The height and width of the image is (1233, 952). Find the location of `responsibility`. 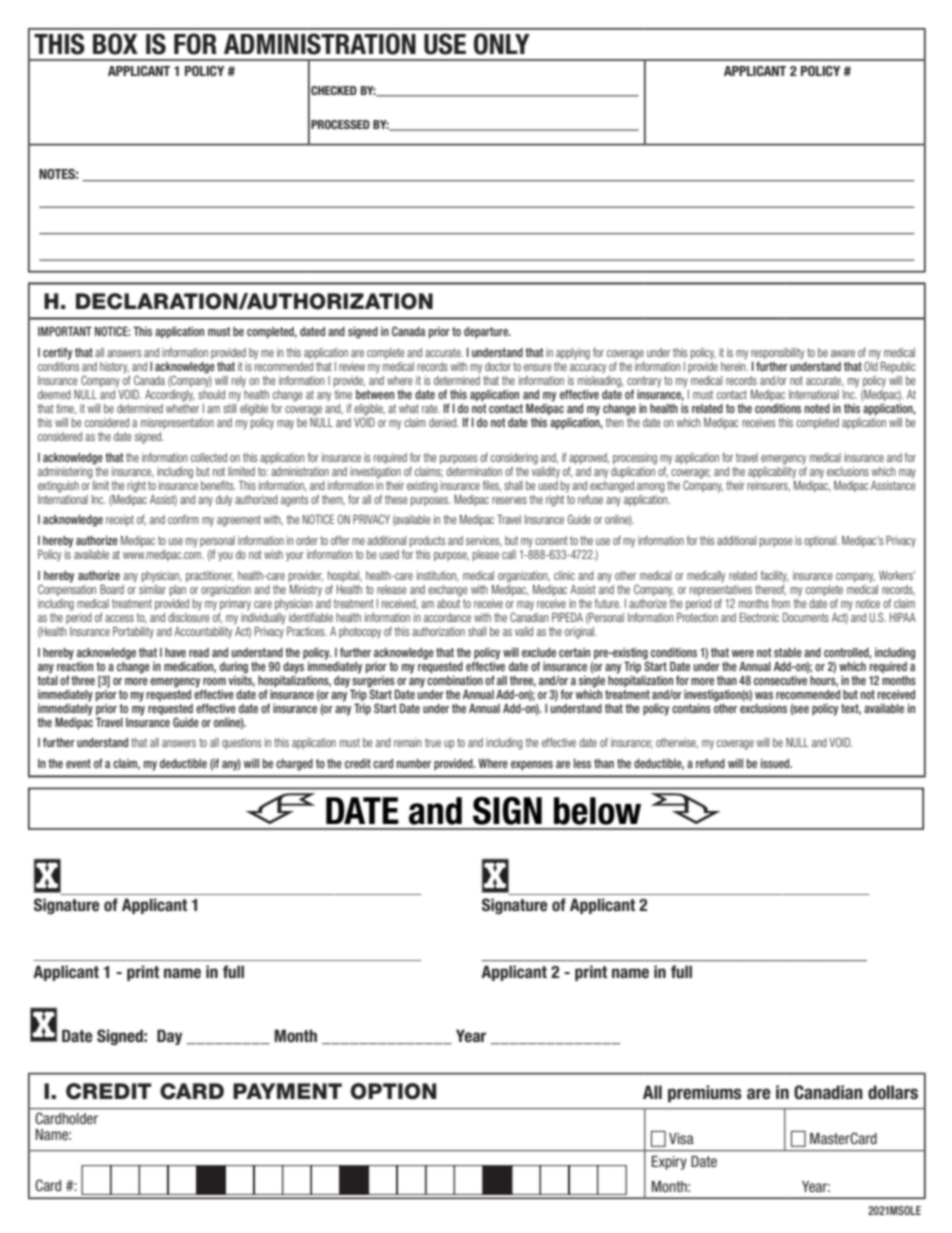

responsibility is located at coordinates (777, 353).
